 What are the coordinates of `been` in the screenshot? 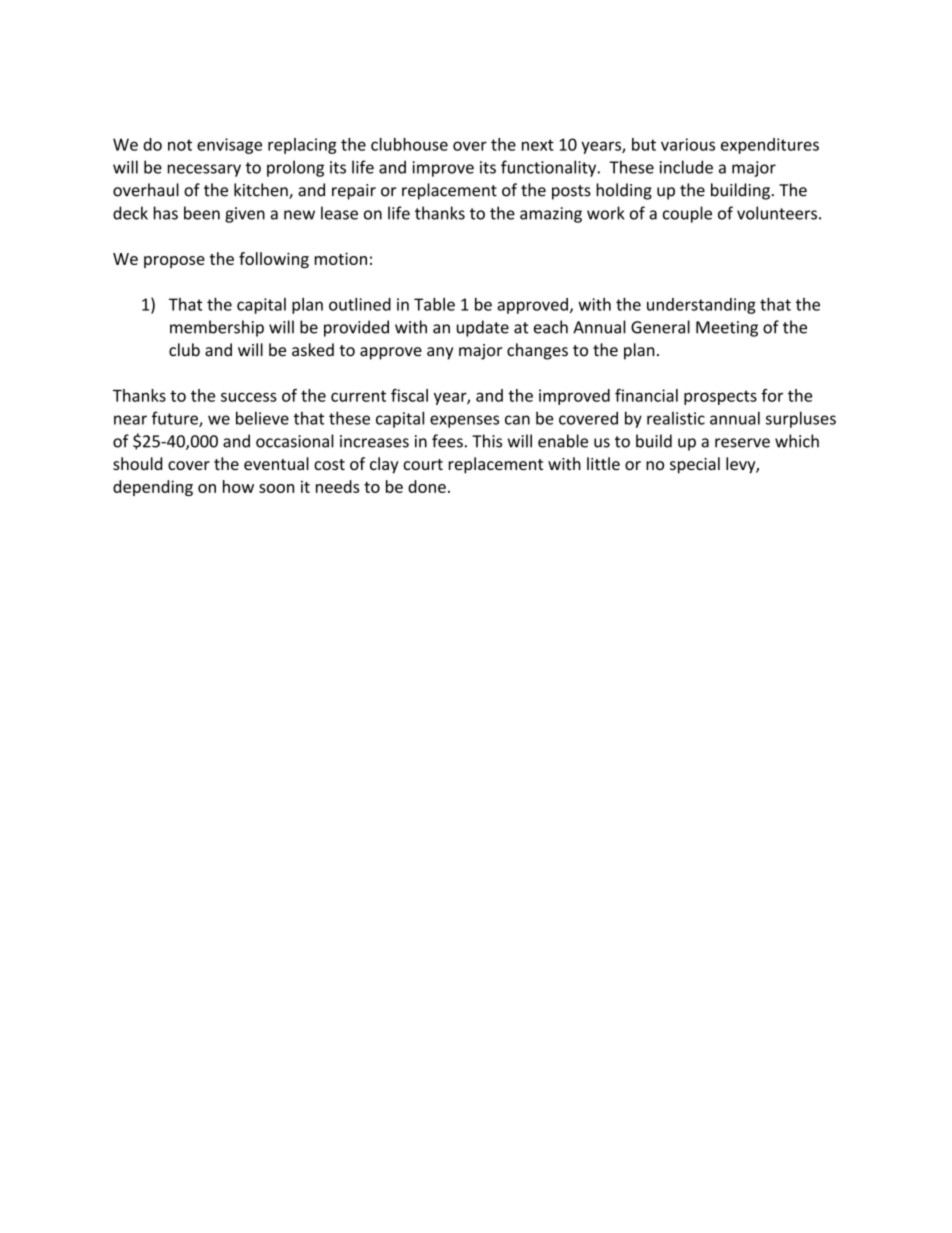 It's located at (202, 213).
